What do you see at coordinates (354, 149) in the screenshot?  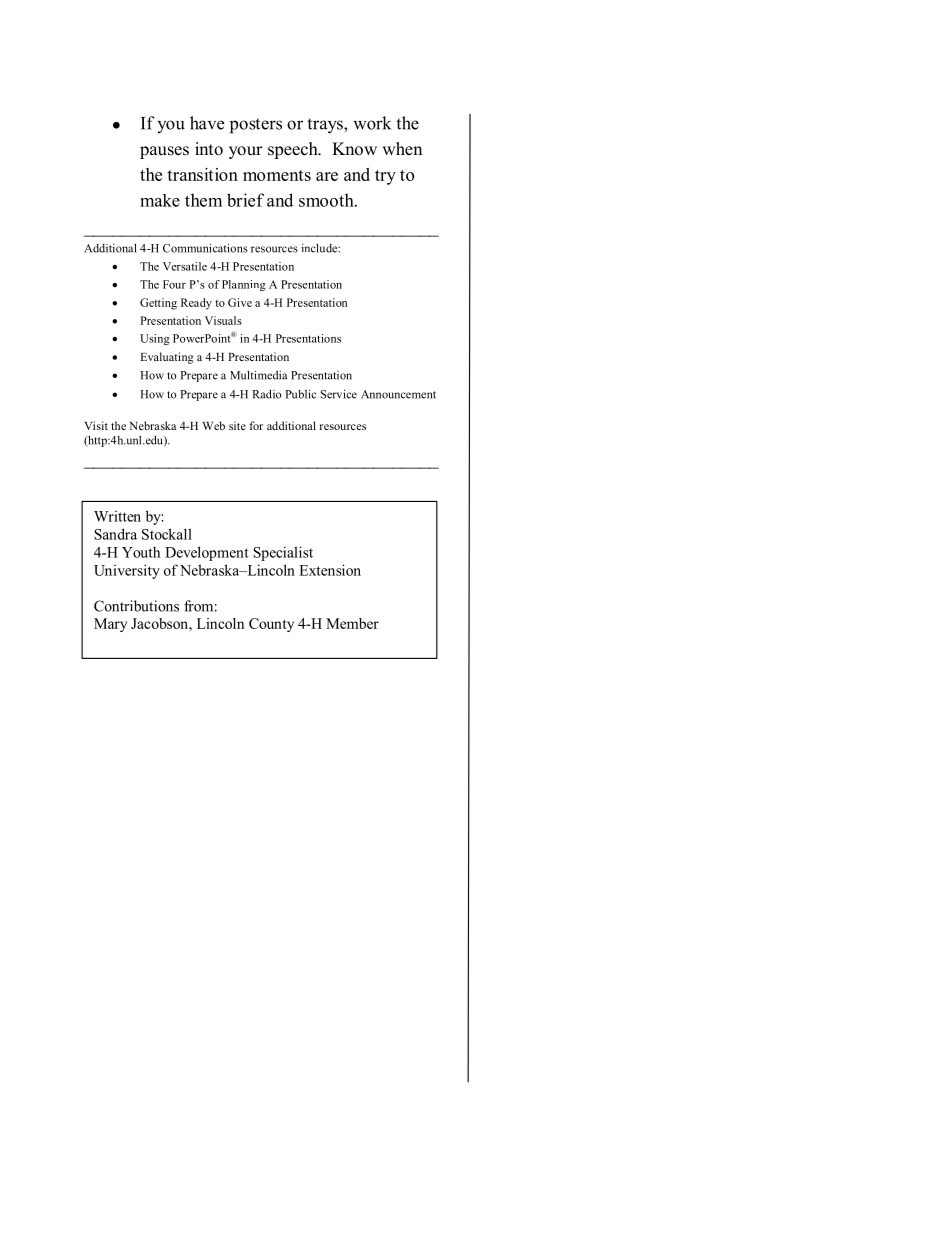 I see `Know` at bounding box center [354, 149].
